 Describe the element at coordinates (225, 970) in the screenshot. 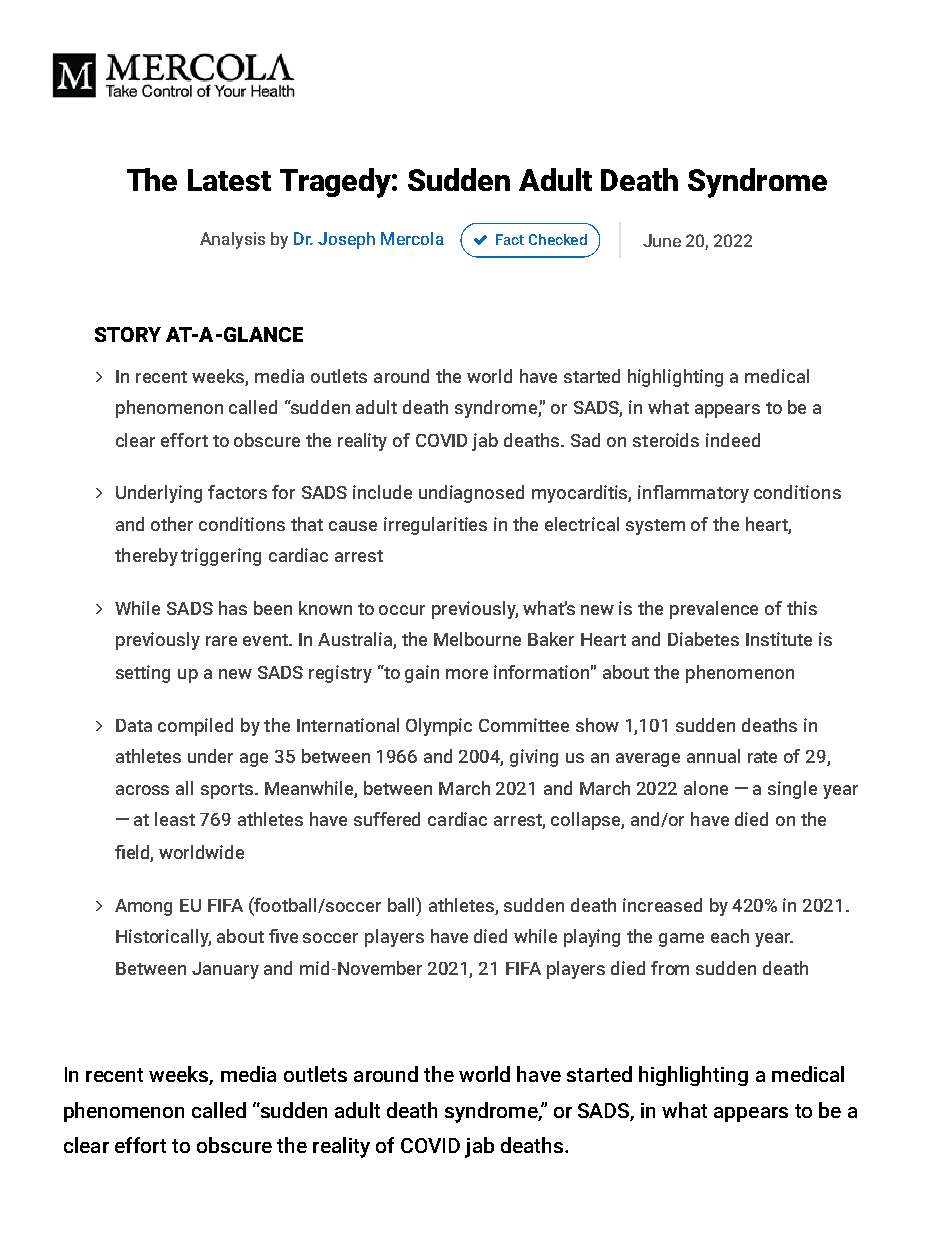

I see `January` at that location.
